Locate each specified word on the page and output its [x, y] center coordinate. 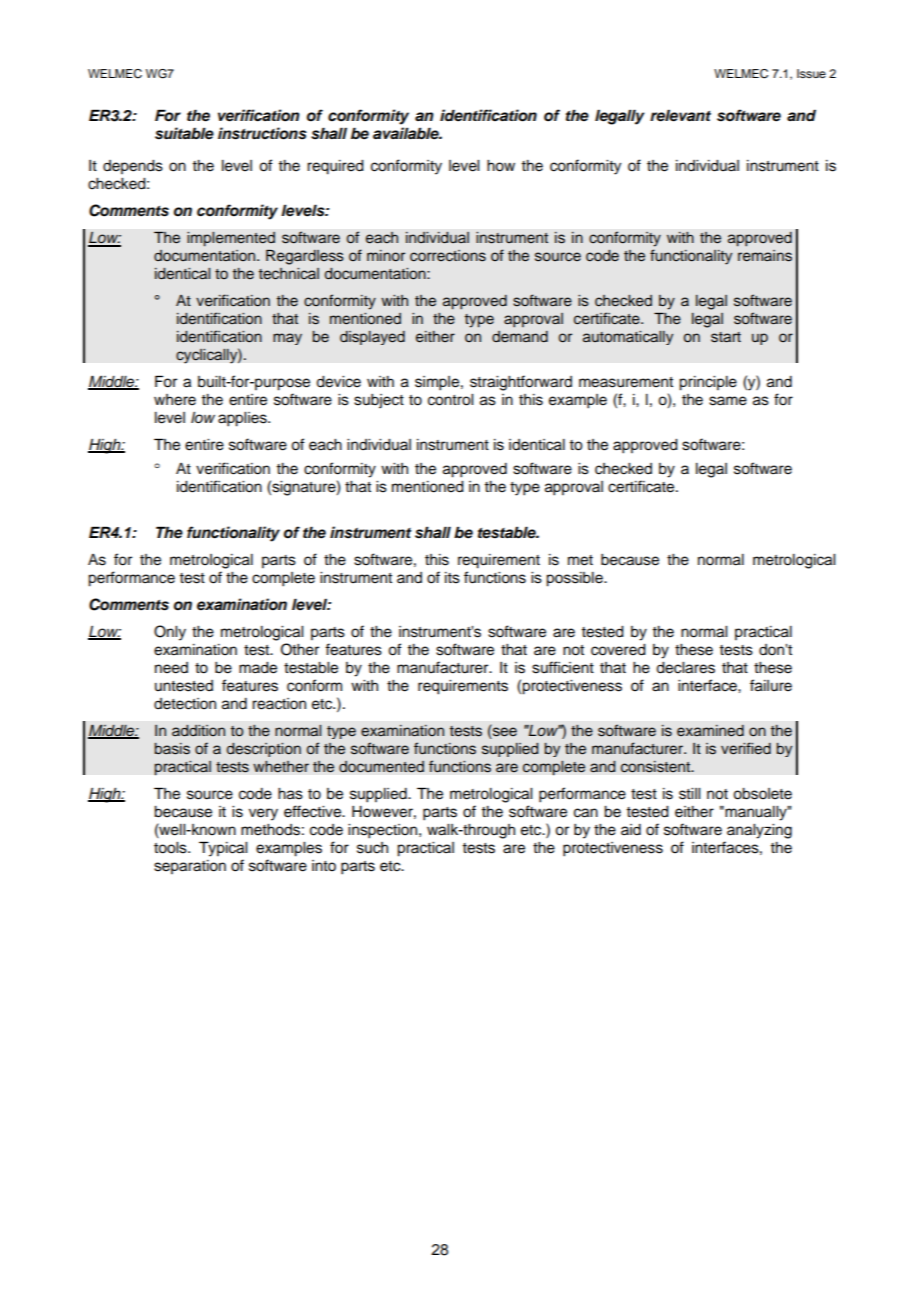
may [287, 339]
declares [685, 668]
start [726, 337]
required [335, 167]
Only [170, 633]
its [452, 578]
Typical [223, 849]
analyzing [759, 831]
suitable [184, 133]
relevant [680, 115]
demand [520, 336]
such [372, 848]
